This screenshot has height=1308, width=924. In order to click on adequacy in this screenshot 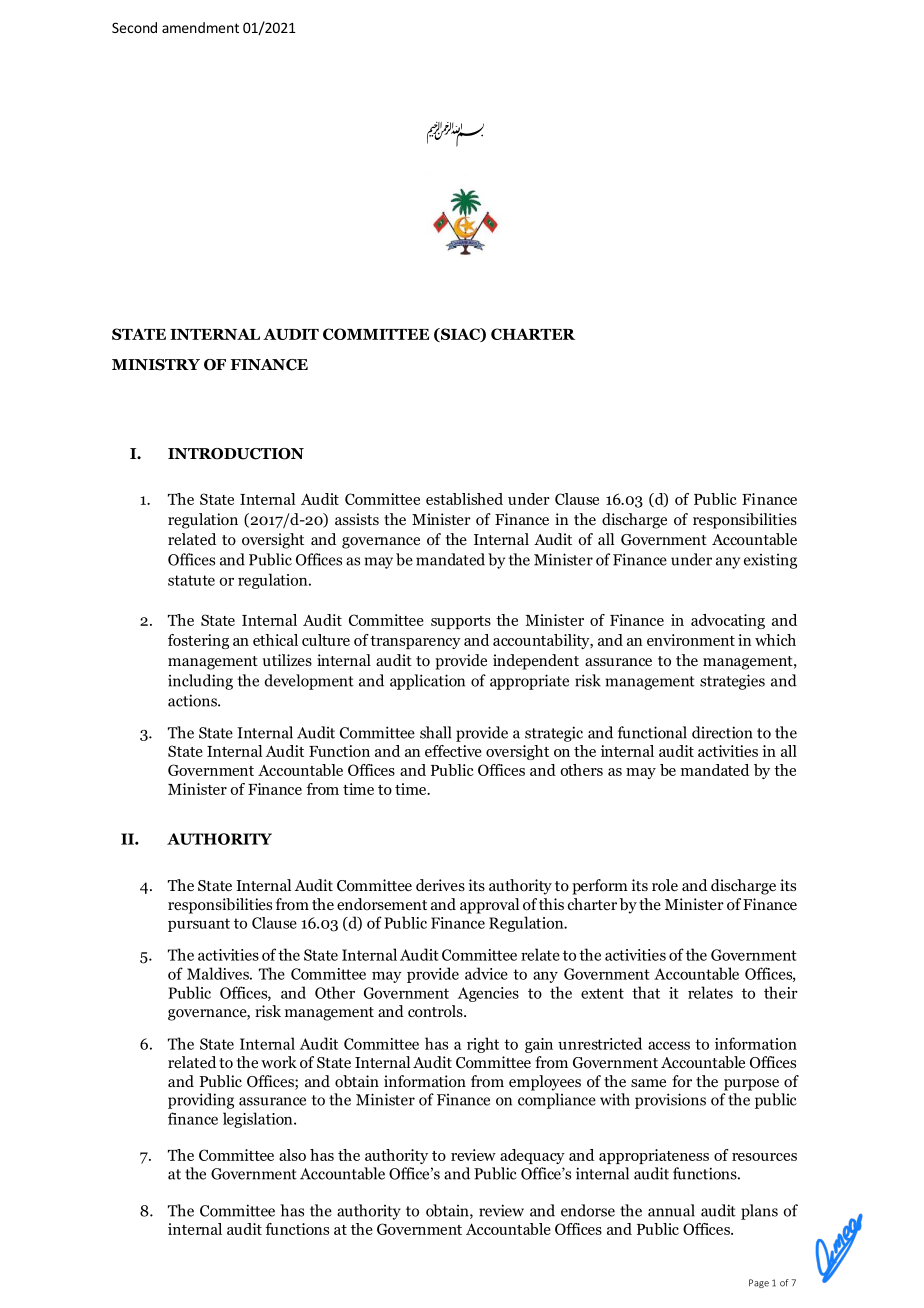, I will do `click(532, 1156)`.
